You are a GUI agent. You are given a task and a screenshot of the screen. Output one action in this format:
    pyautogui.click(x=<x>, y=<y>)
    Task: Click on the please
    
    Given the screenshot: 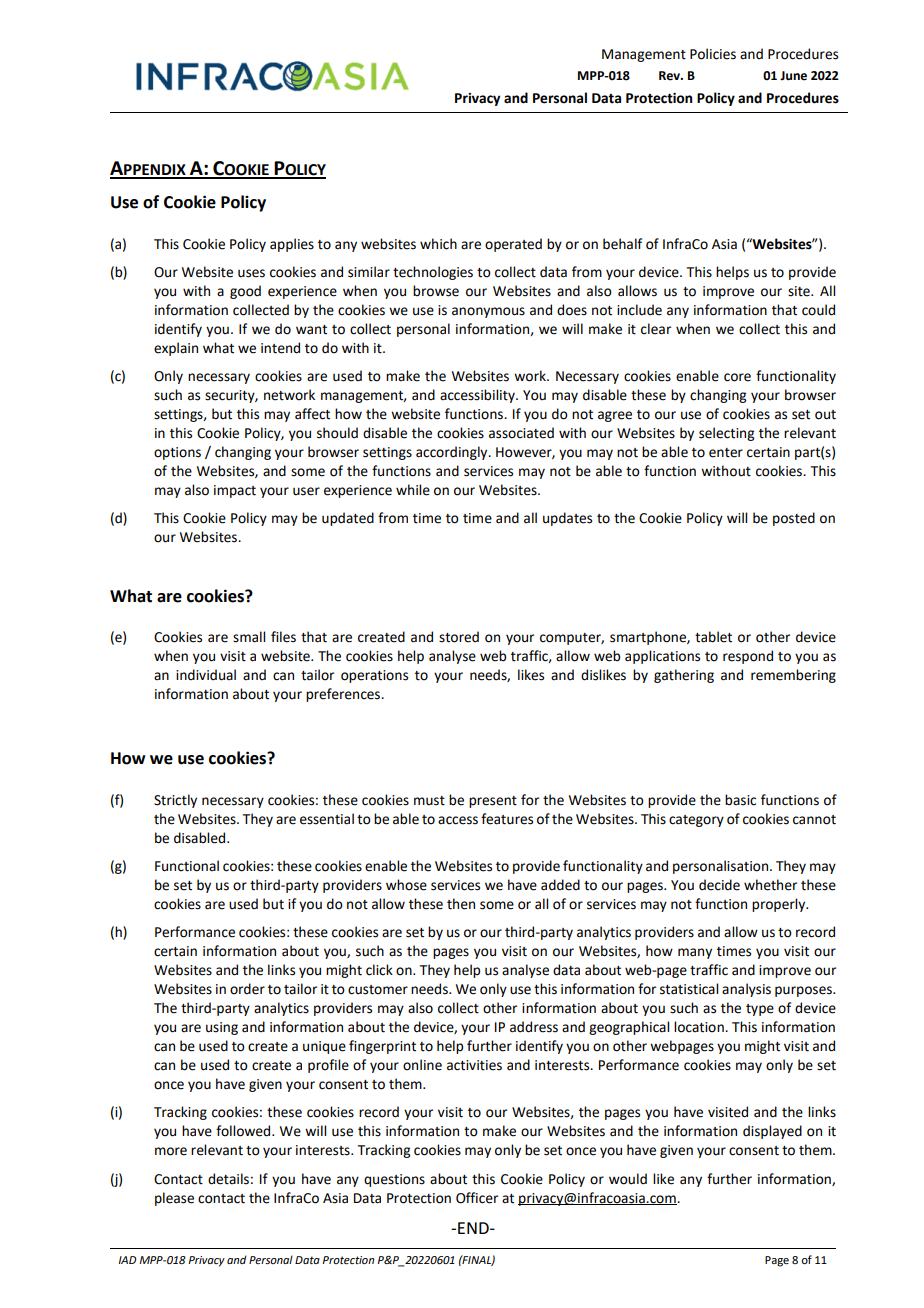 What is the action you would take?
    pyautogui.click(x=174, y=1199)
